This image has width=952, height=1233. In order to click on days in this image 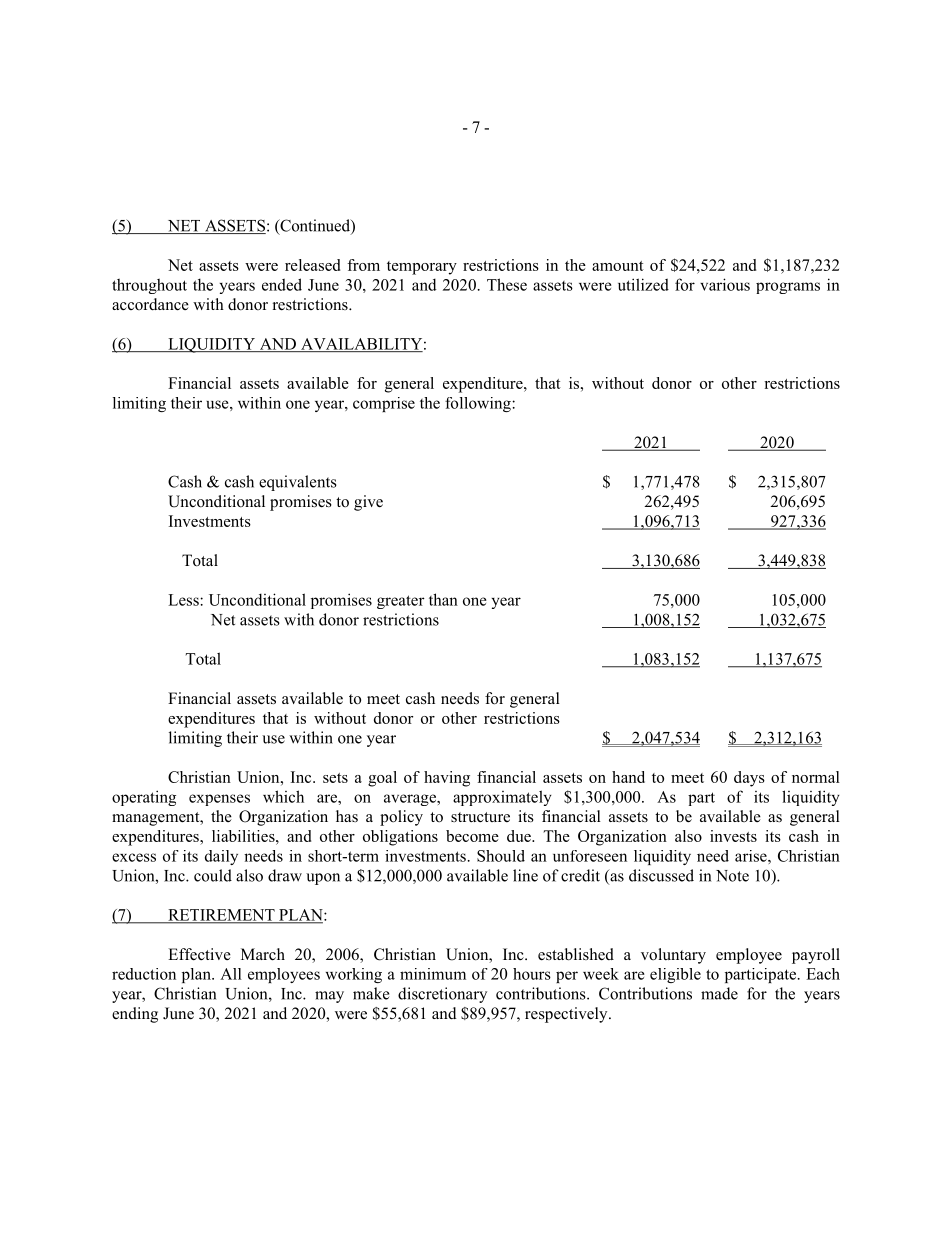, I will do `click(749, 779)`.
